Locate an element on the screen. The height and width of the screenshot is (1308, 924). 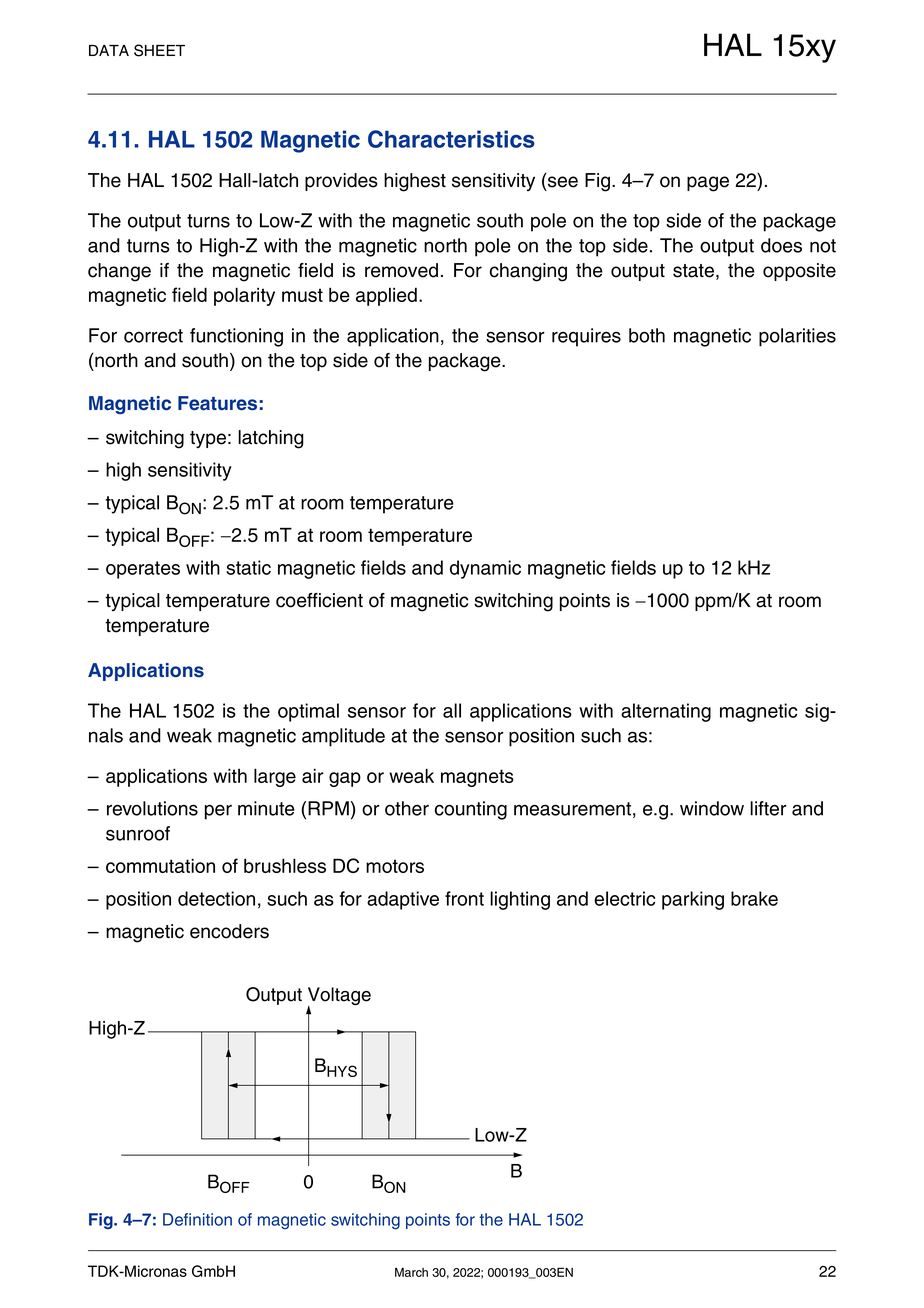
March is located at coordinates (411, 1272).
